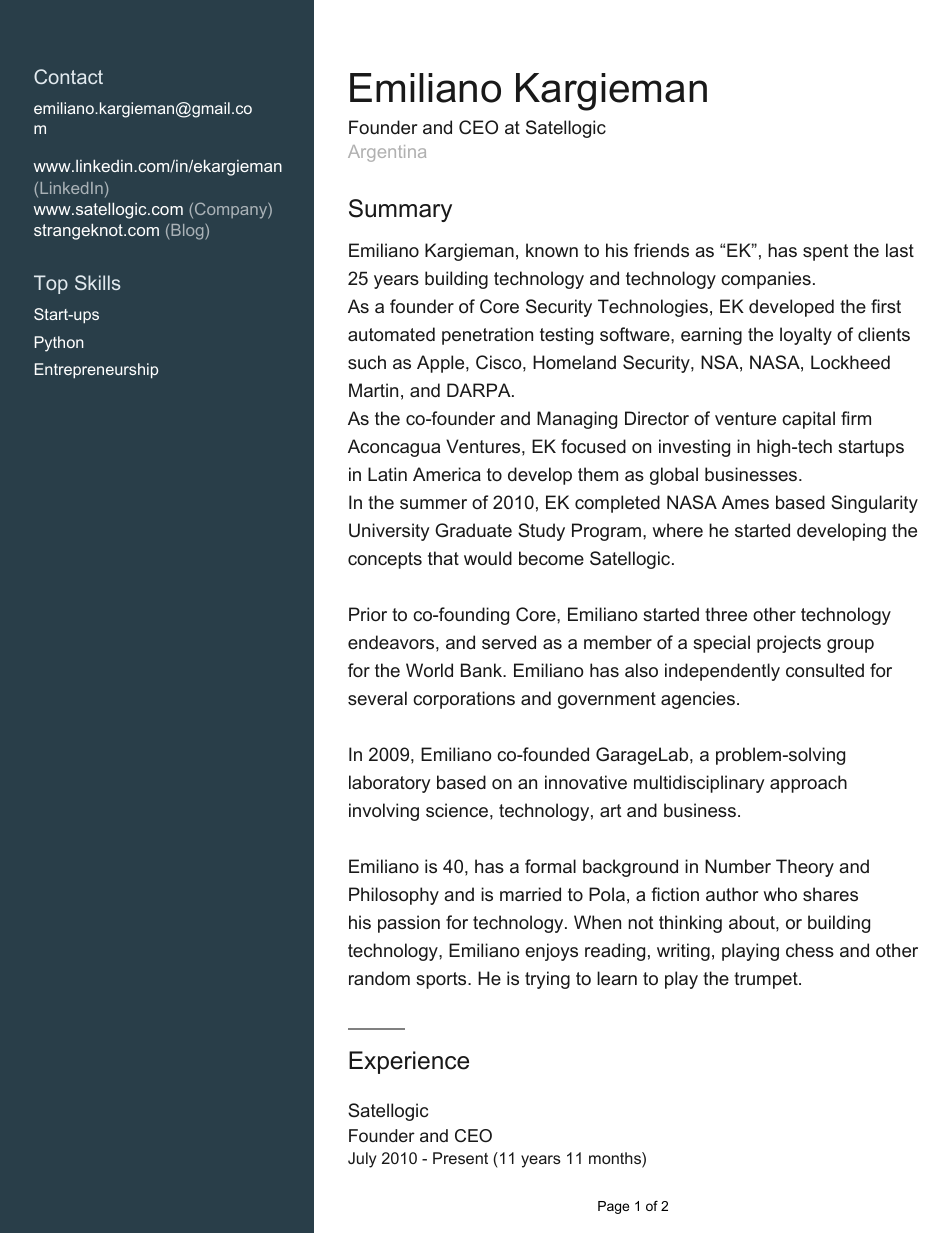 This screenshot has height=1233, width=952. Describe the element at coordinates (96, 371) in the screenshot. I see `Entrepreneurship` at that location.
